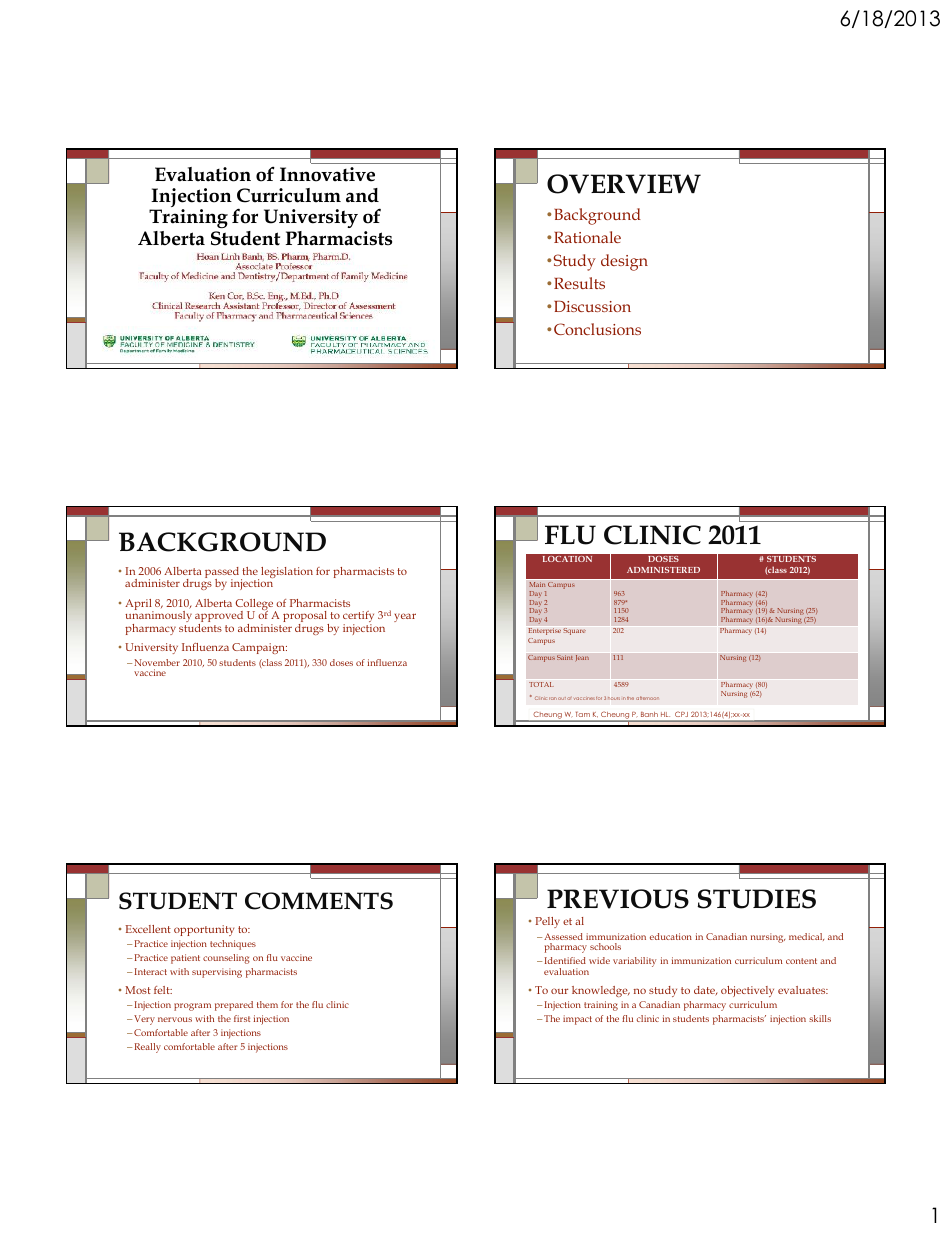 This screenshot has width=952, height=1233. What do you see at coordinates (624, 184) in the screenshot?
I see `OVERVIEW` at bounding box center [624, 184].
